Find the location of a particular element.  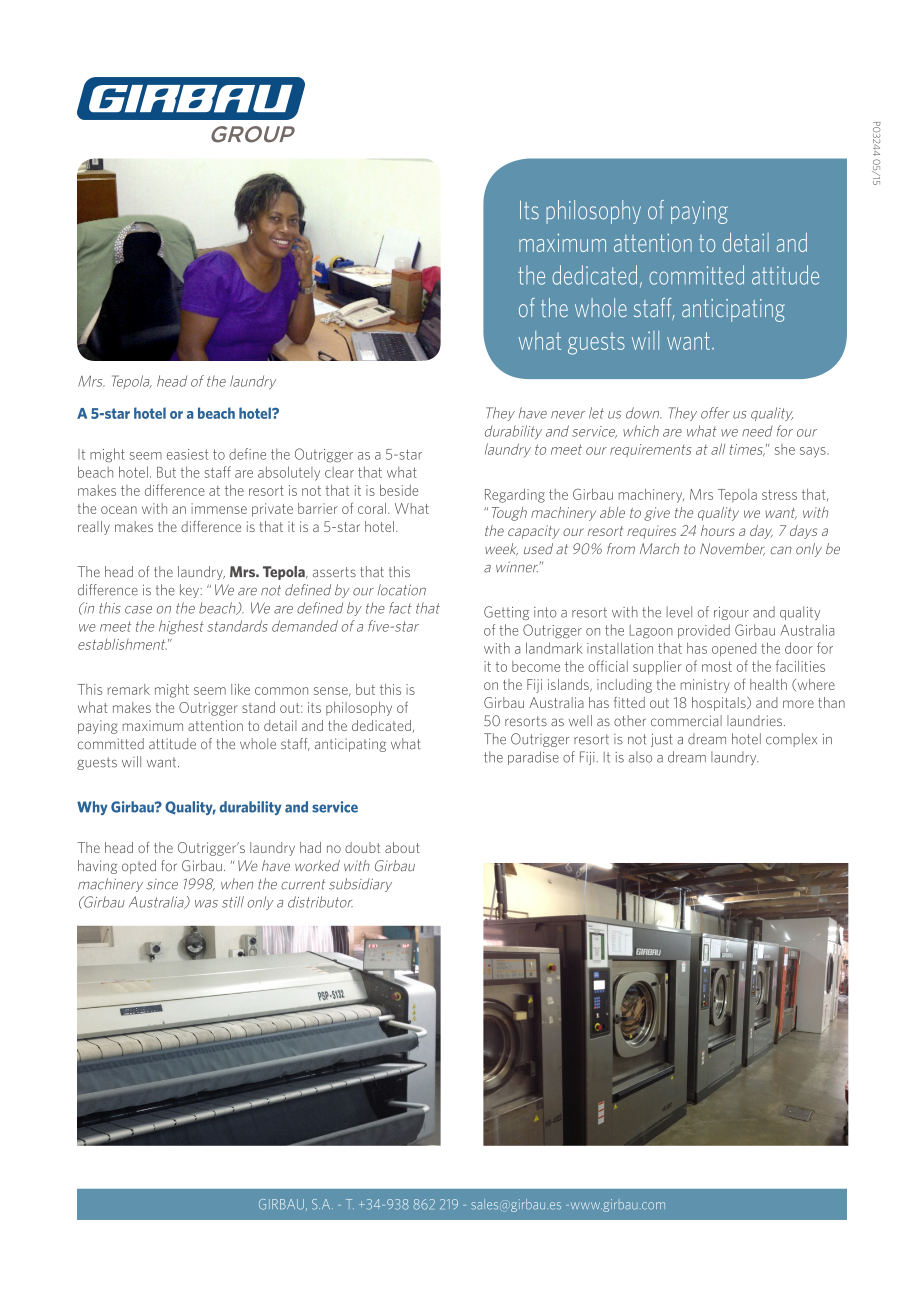

paradise is located at coordinates (533, 758).
